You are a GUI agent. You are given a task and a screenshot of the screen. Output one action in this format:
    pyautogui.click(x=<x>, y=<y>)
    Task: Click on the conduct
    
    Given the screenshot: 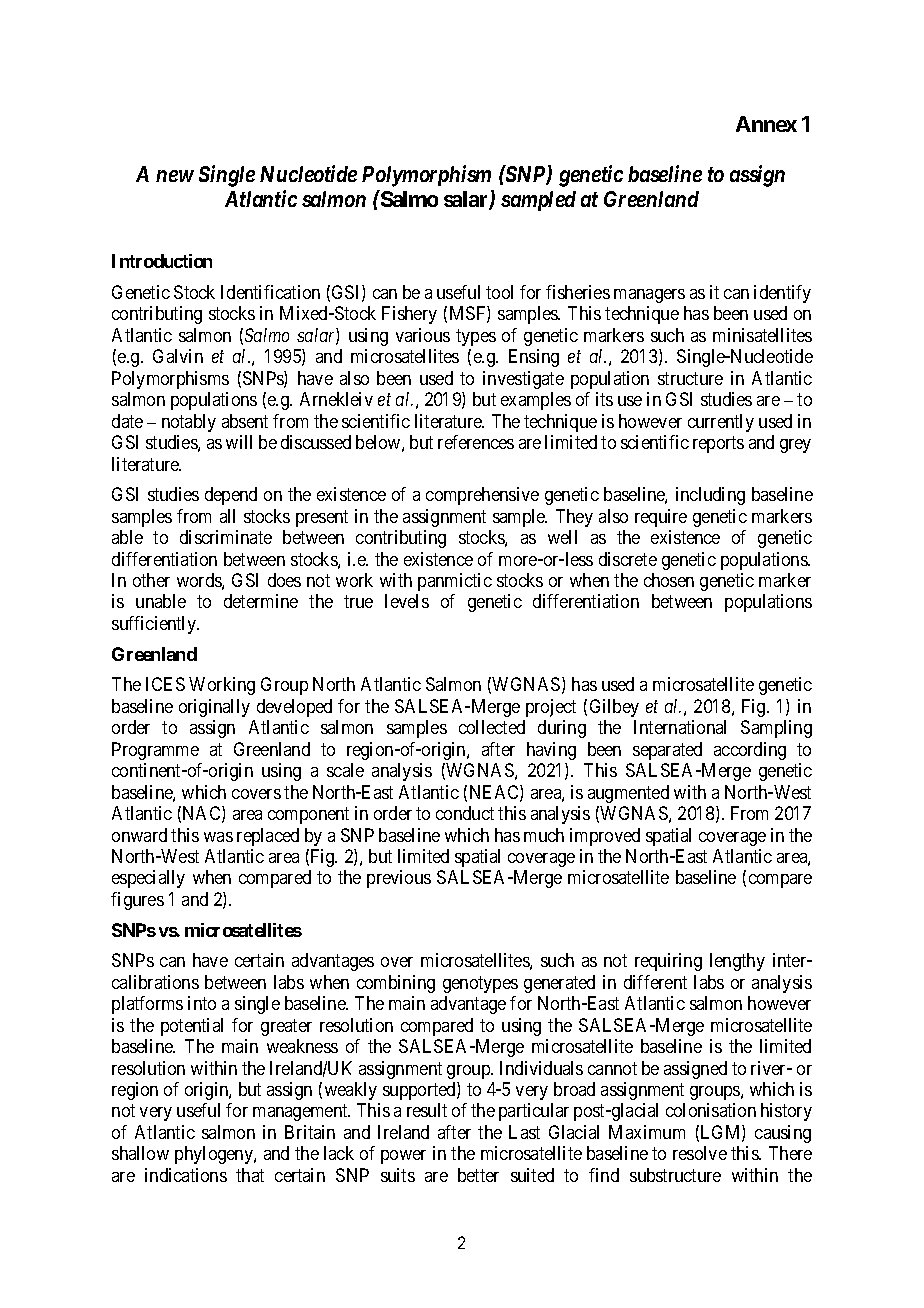 What is the action you would take?
    pyautogui.click(x=465, y=813)
